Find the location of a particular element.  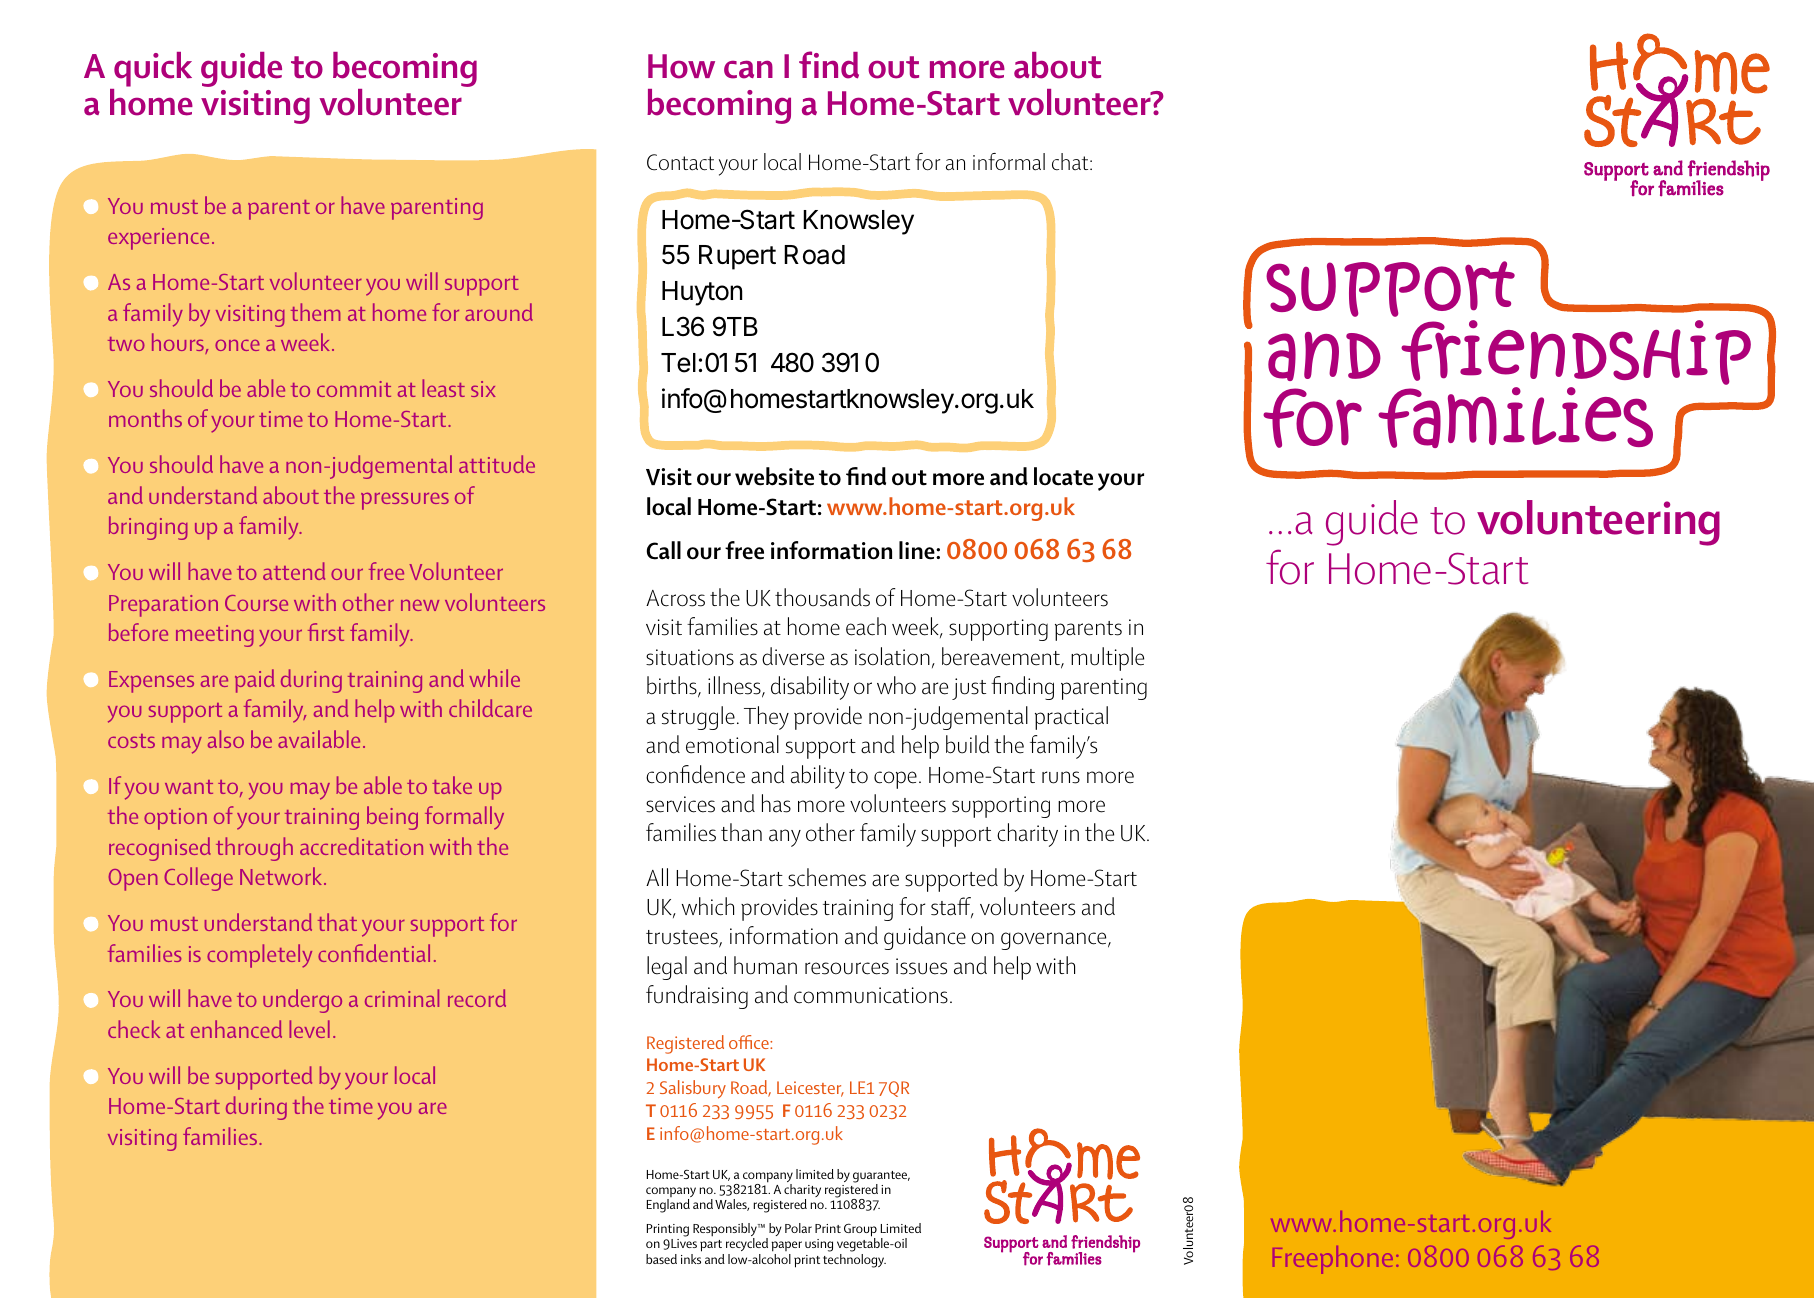

friendship is located at coordinates (1576, 354).
